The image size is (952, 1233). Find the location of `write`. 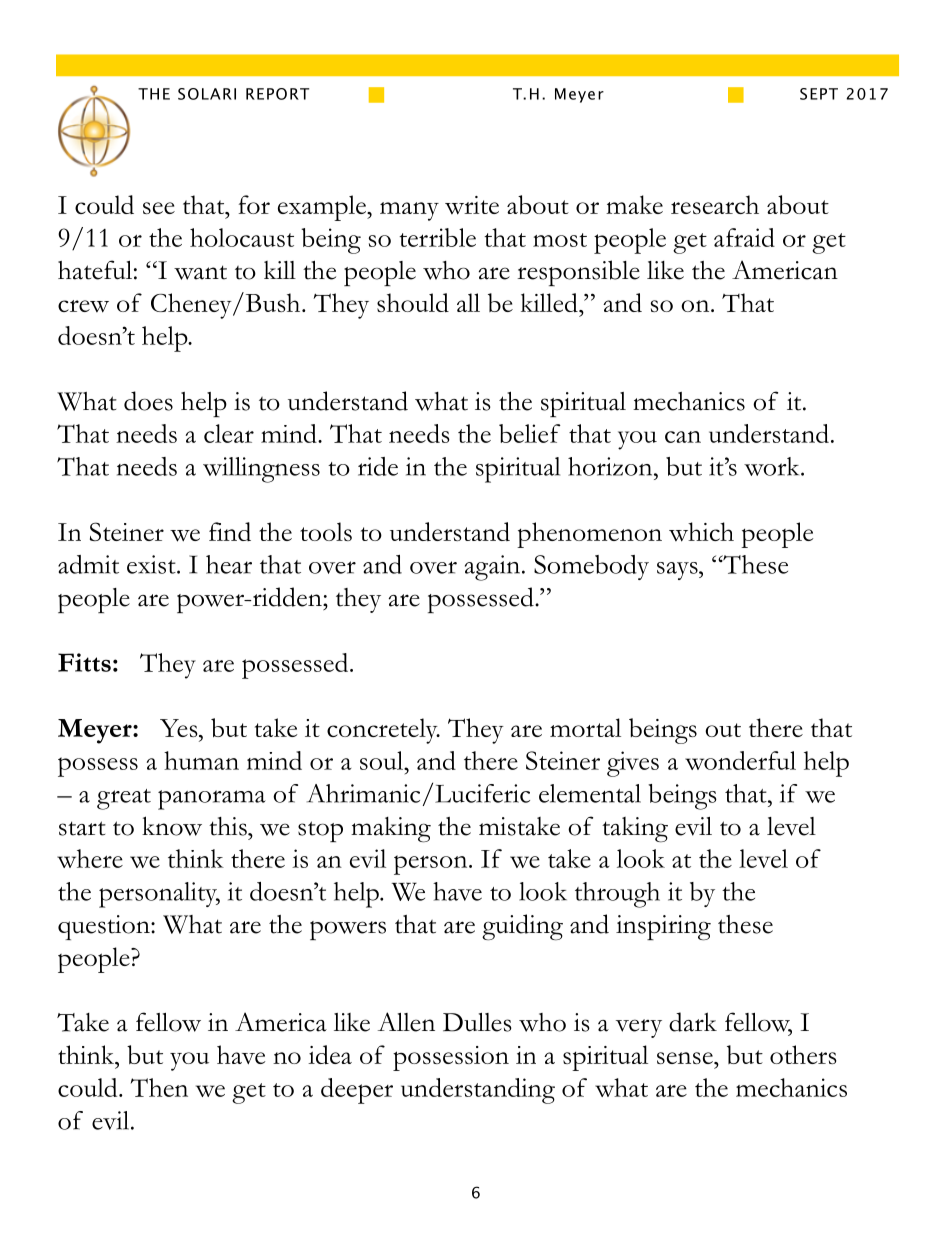

write is located at coordinates (472, 205).
